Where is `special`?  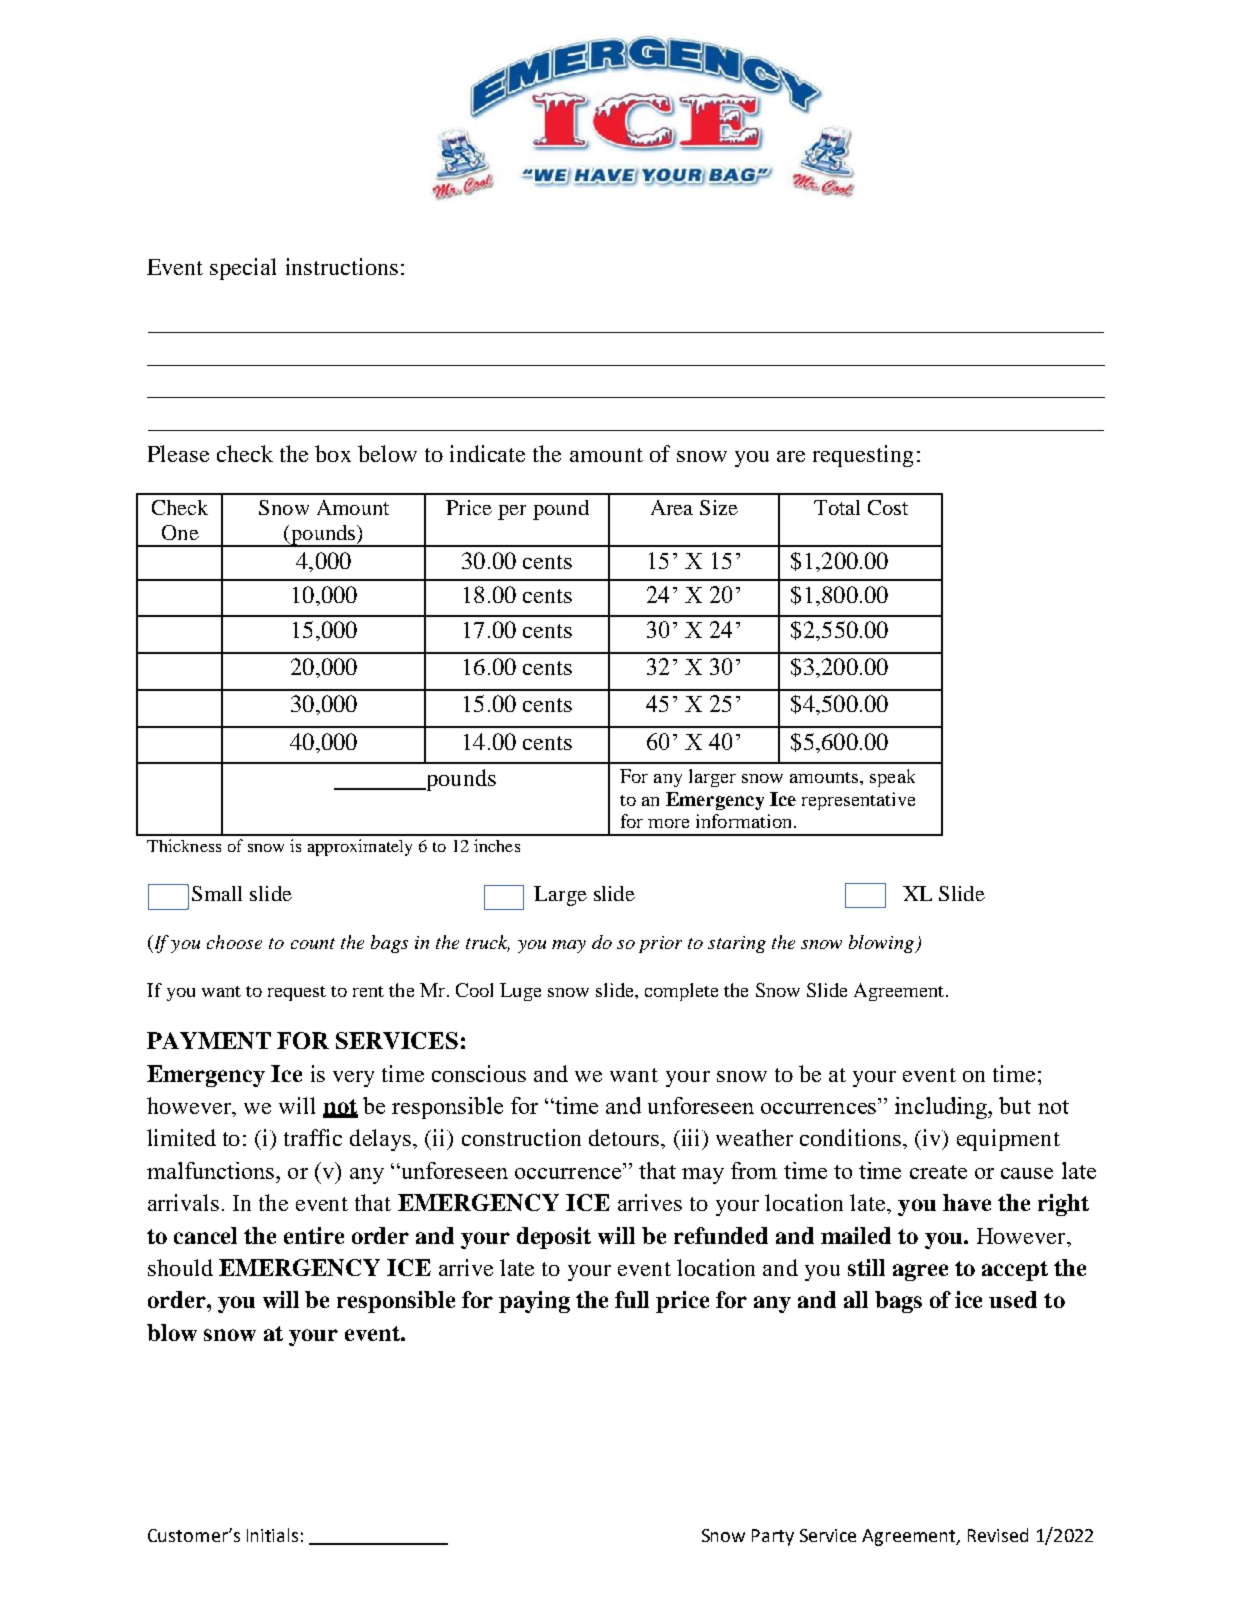 special is located at coordinates (243, 269).
